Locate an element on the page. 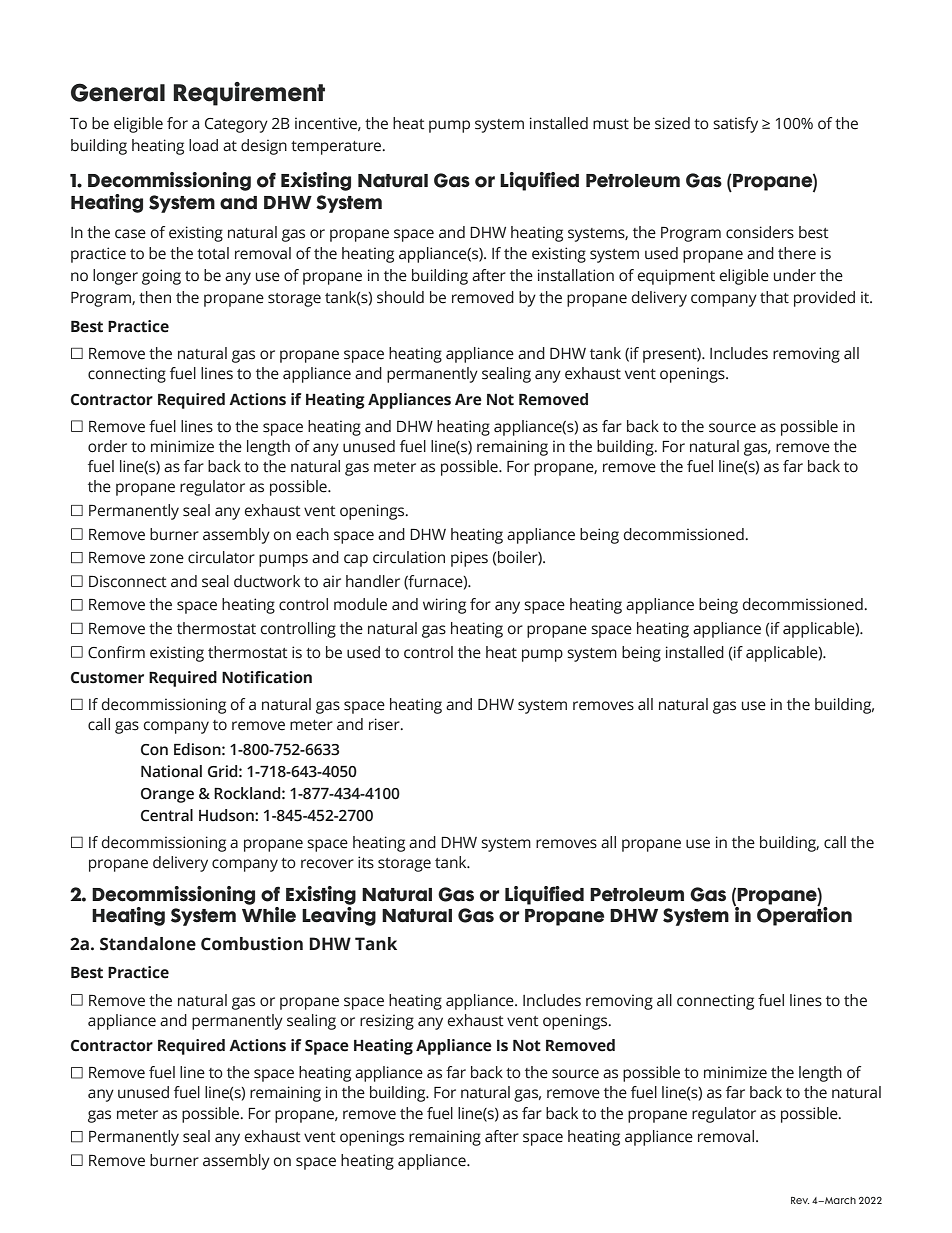 Image resolution: width=952 pixels, height=1233 pixels. temperature is located at coordinates (337, 148).
